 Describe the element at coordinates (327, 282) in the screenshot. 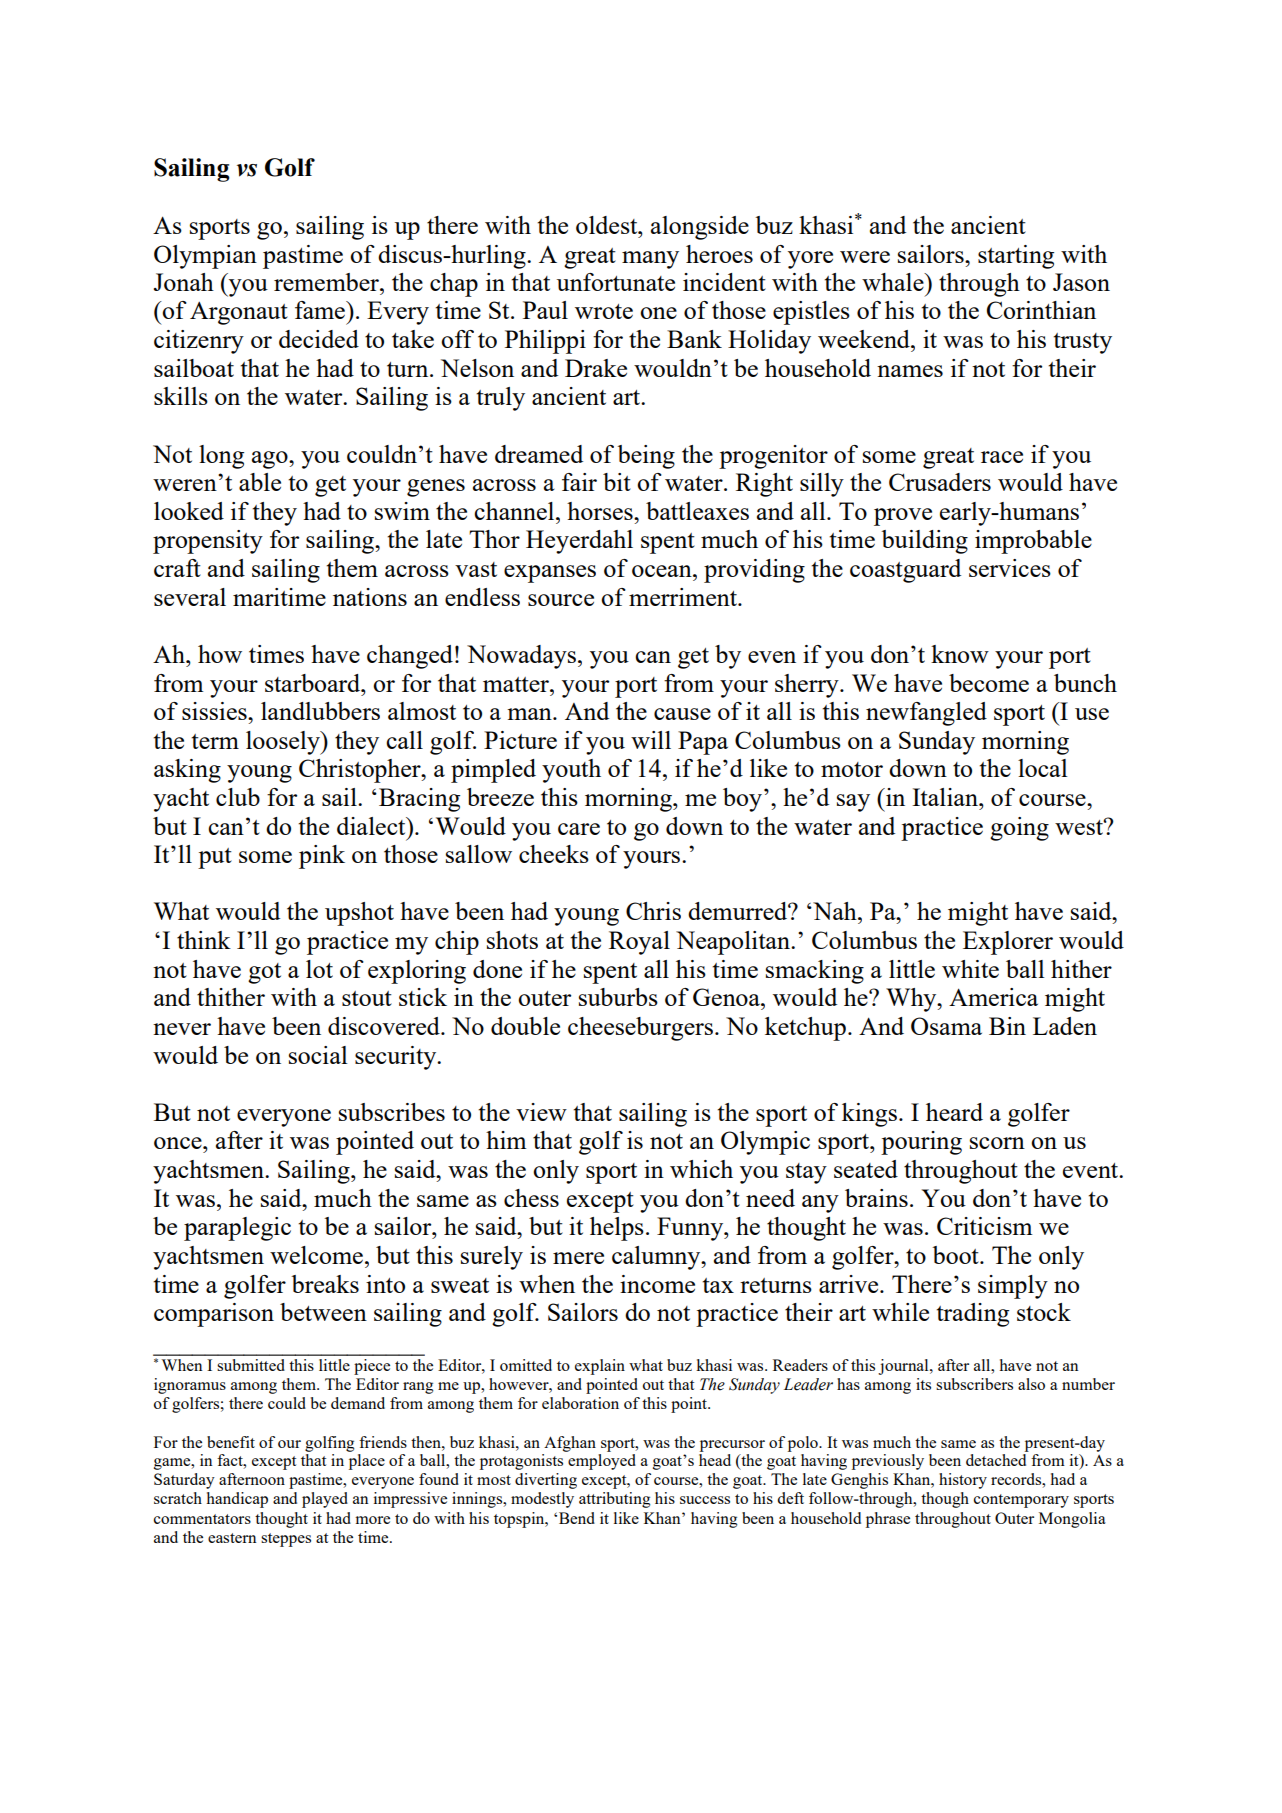

I see `remember` at that location.
